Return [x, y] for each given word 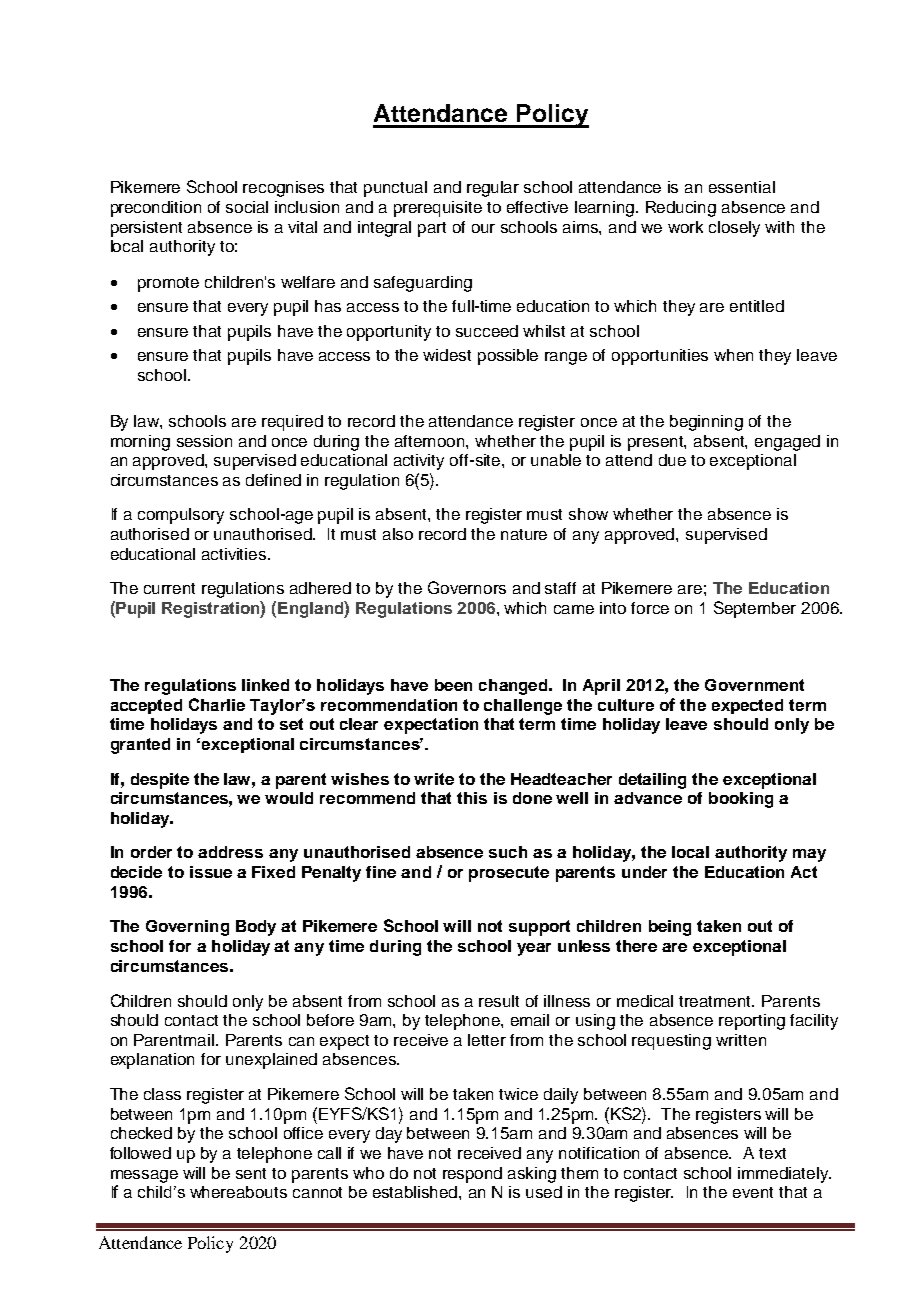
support [539, 928]
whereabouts [238, 1192]
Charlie [217, 704]
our [483, 228]
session [204, 441]
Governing [187, 928]
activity [419, 462]
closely [734, 229]
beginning [706, 423]
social [247, 207]
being [670, 928]
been [453, 685]
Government [754, 685]
